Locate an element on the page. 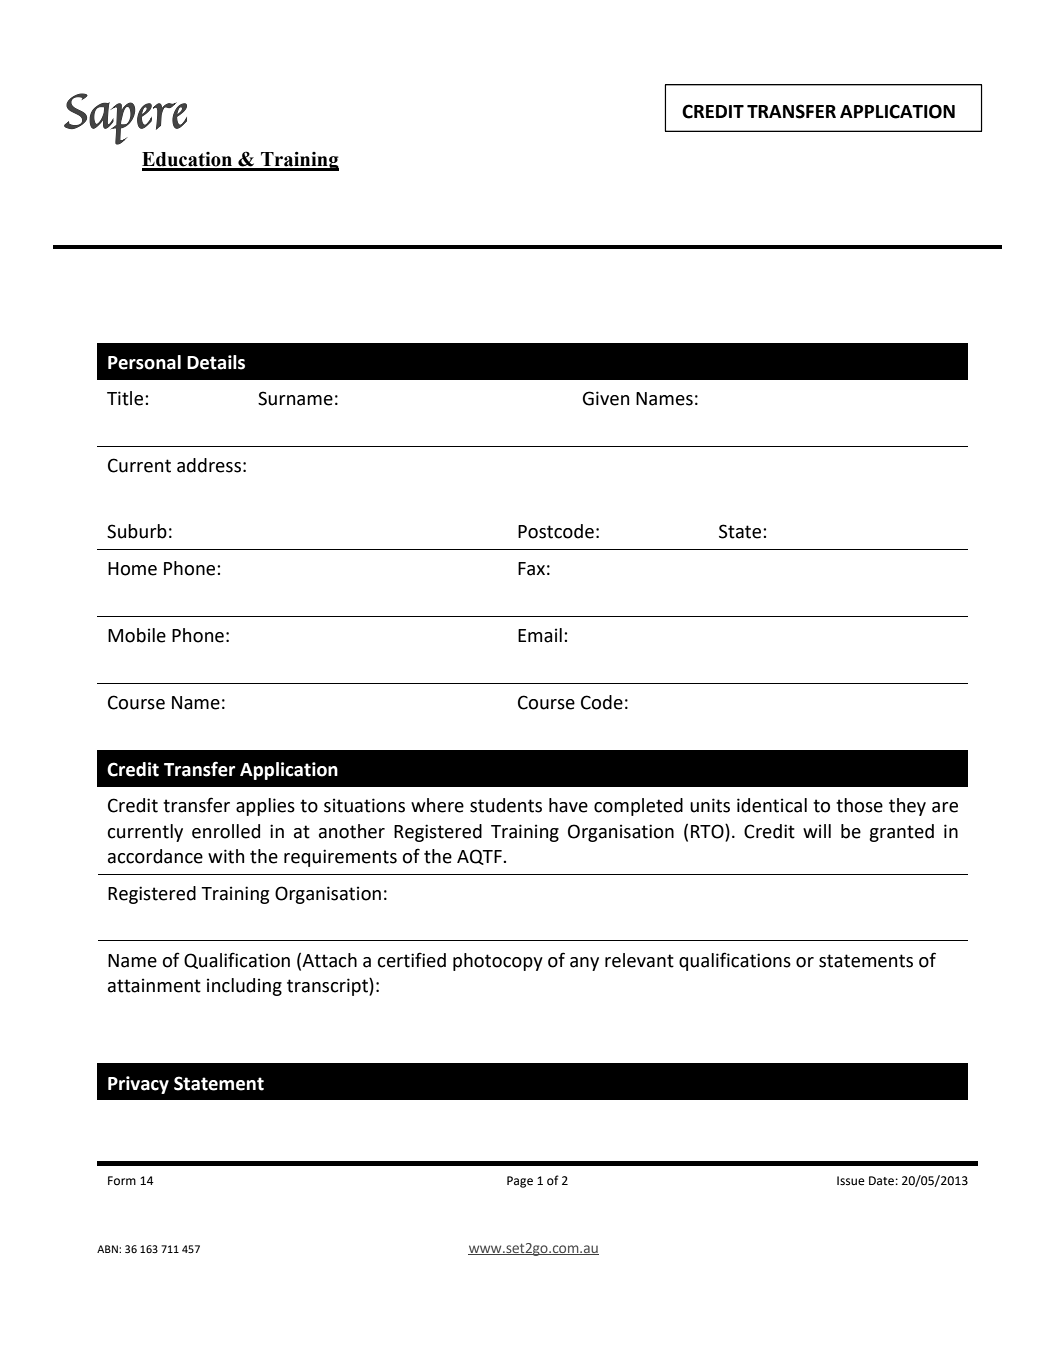 The image size is (1057, 1368). Sapere is located at coordinates (125, 119).
